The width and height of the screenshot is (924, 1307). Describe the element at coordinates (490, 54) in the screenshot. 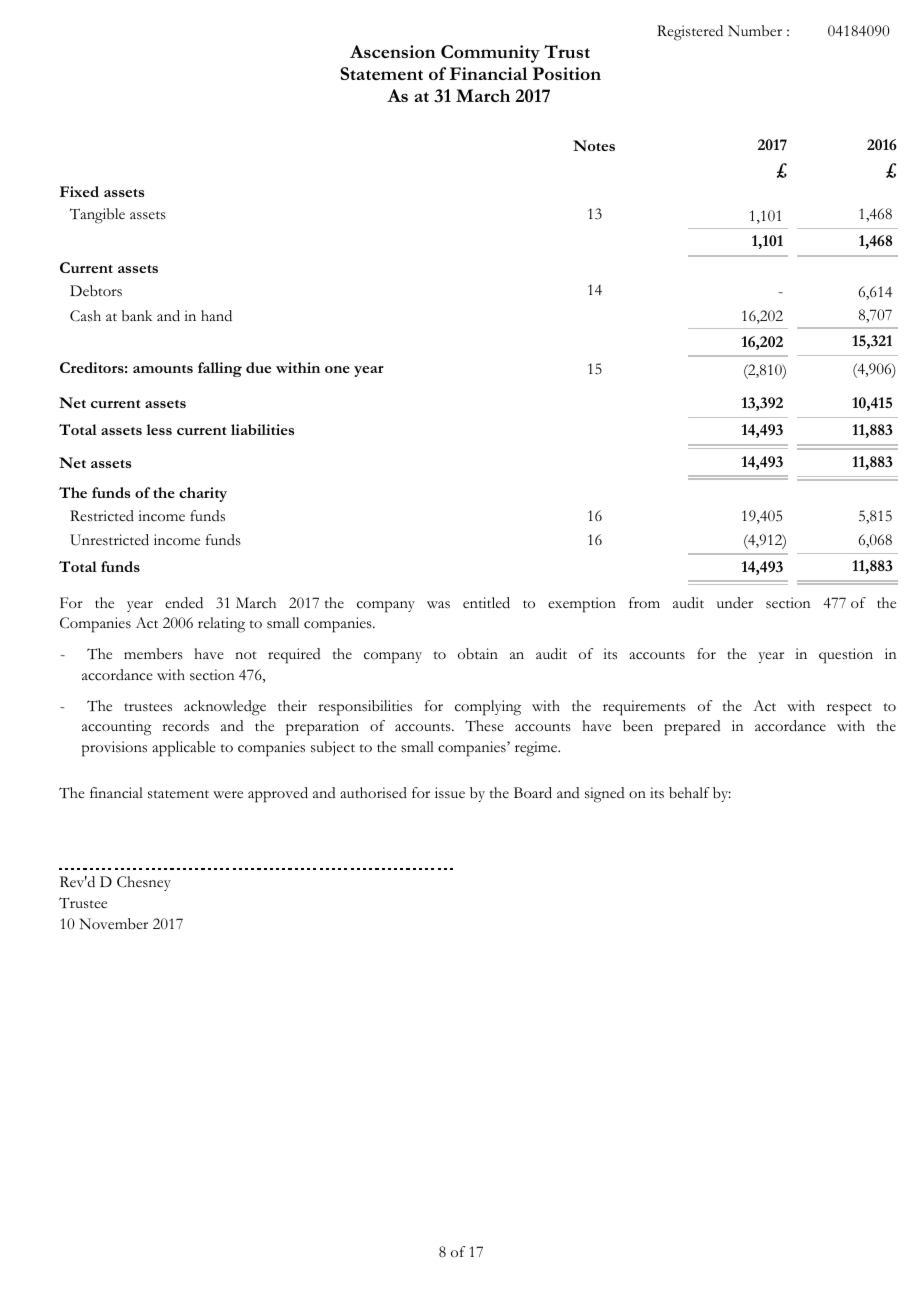

I see `Community` at that location.
